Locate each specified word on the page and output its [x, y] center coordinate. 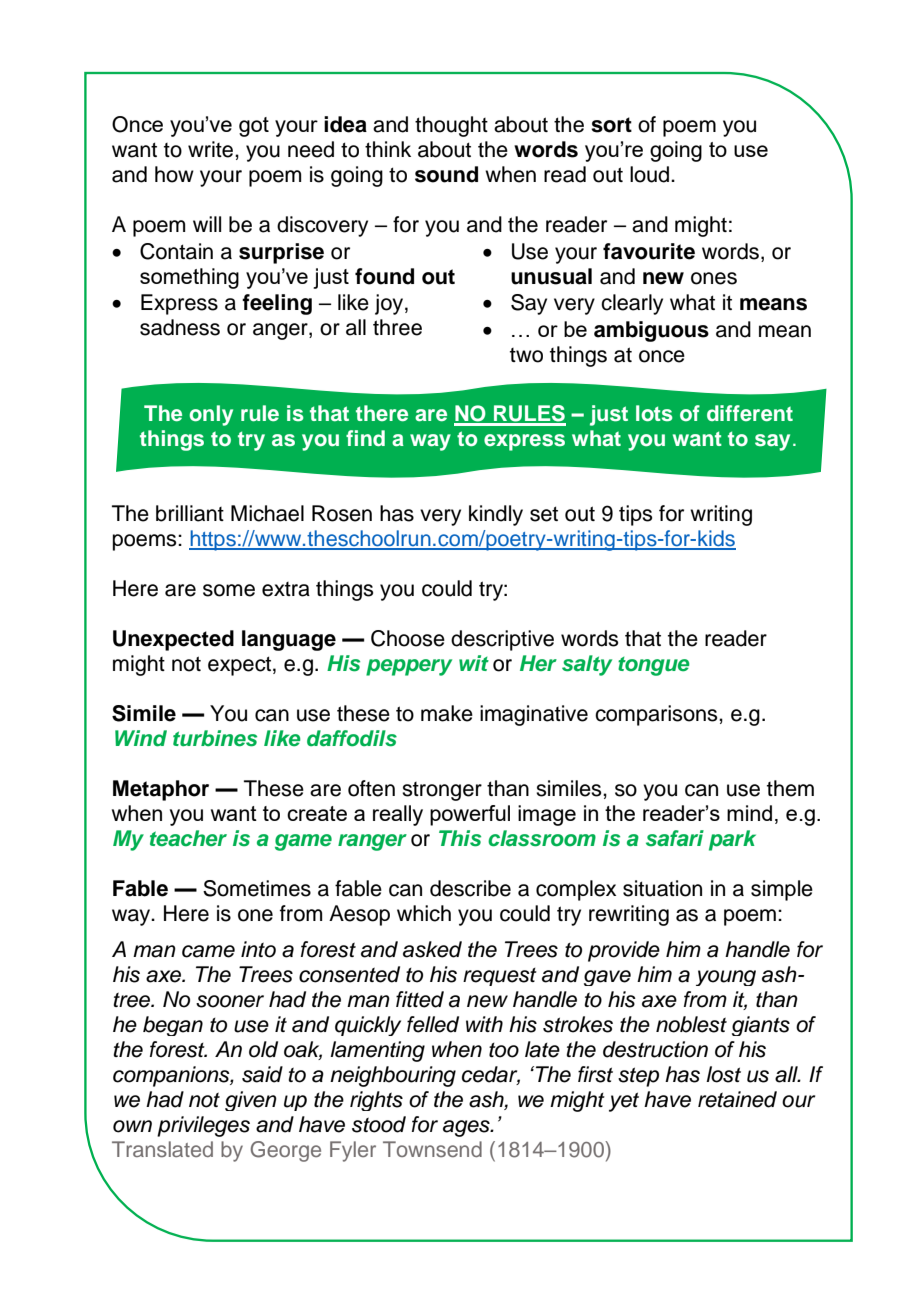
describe [470, 888]
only [211, 415]
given [251, 1101]
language [289, 640]
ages [467, 1128]
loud [649, 174]
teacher [188, 838]
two [526, 355]
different [750, 413]
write [212, 149]
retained [737, 1099]
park [732, 840]
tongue [654, 666]
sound [446, 174]
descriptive [502, 640]
